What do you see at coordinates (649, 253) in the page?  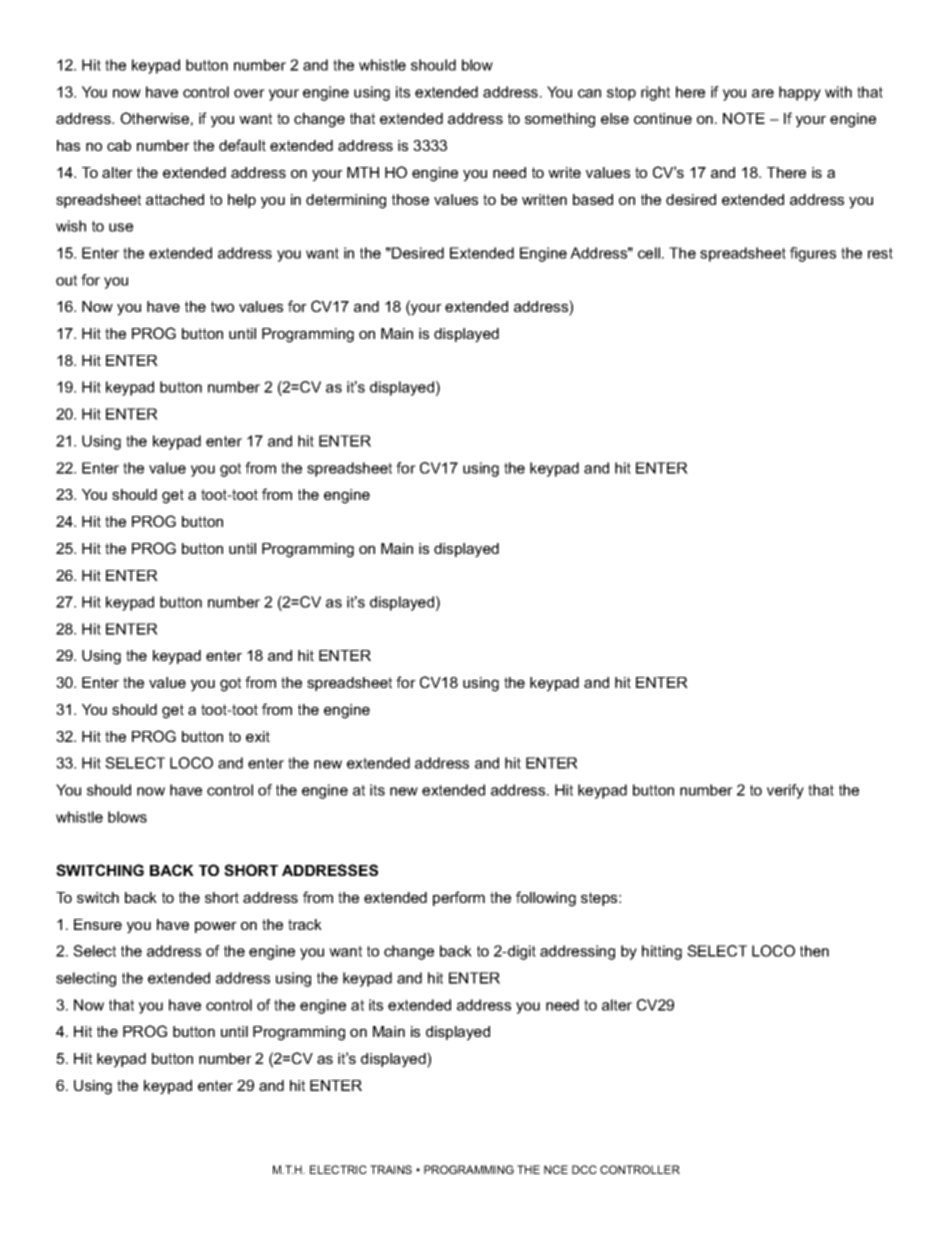 I see `cell` at bounding box center [649, 253].
